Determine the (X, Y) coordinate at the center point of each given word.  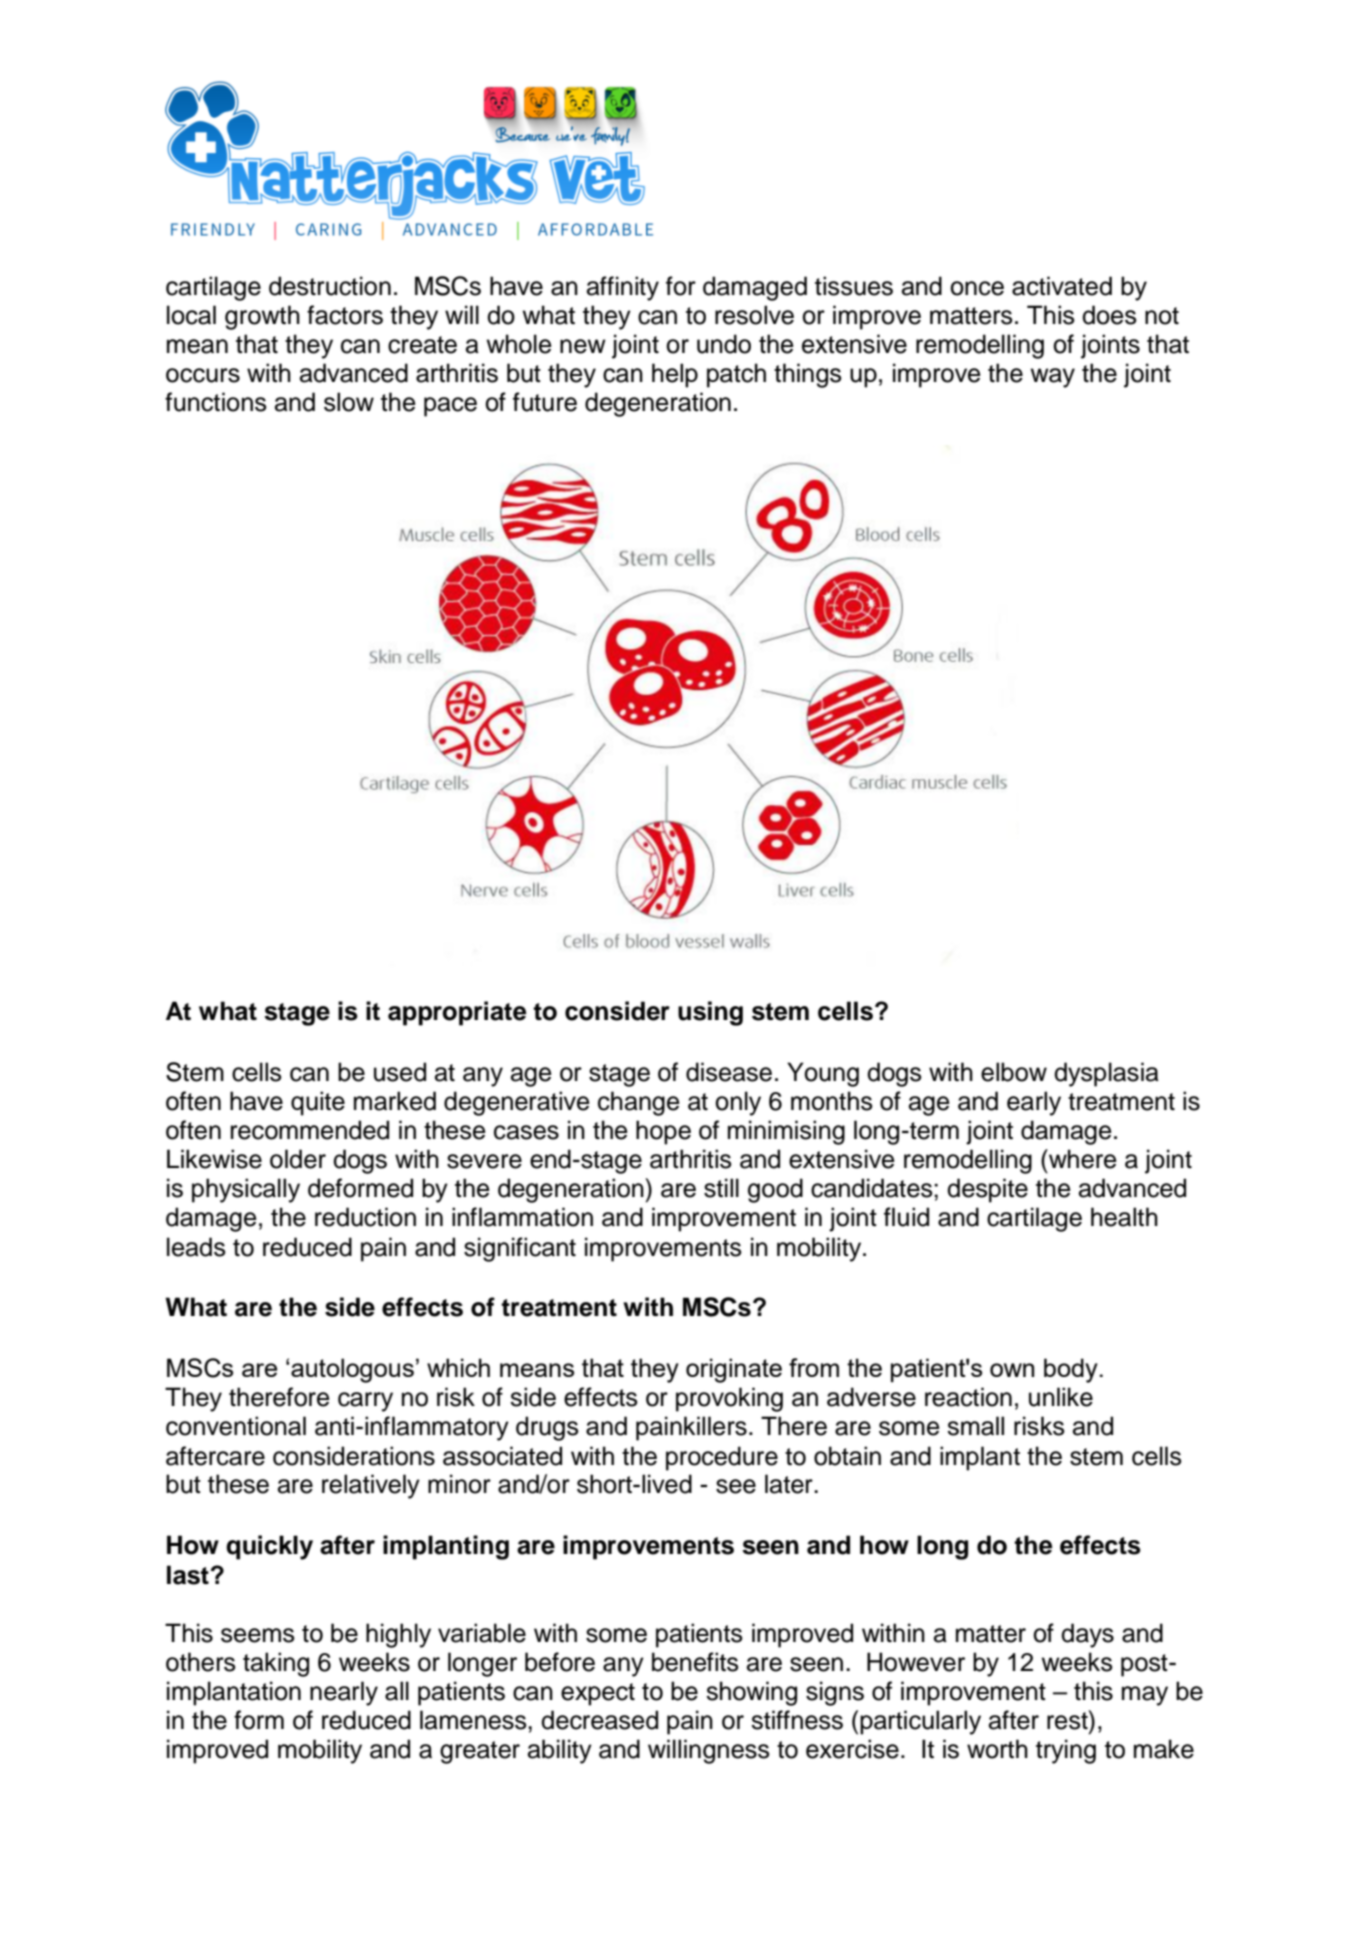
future (545, 402)
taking (276, 1664)
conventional (236, 1426)
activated (1062, 286)
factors (345, 315)
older (298, 1159)
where (1082, 1159)
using (710, 1013)
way (1052, 378)
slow (349, 402)
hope (663, 1132)
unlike (1061, 1397)
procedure (722, 1458)
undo (724, 344)
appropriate (457, 1013)
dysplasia (1106, 1074)
